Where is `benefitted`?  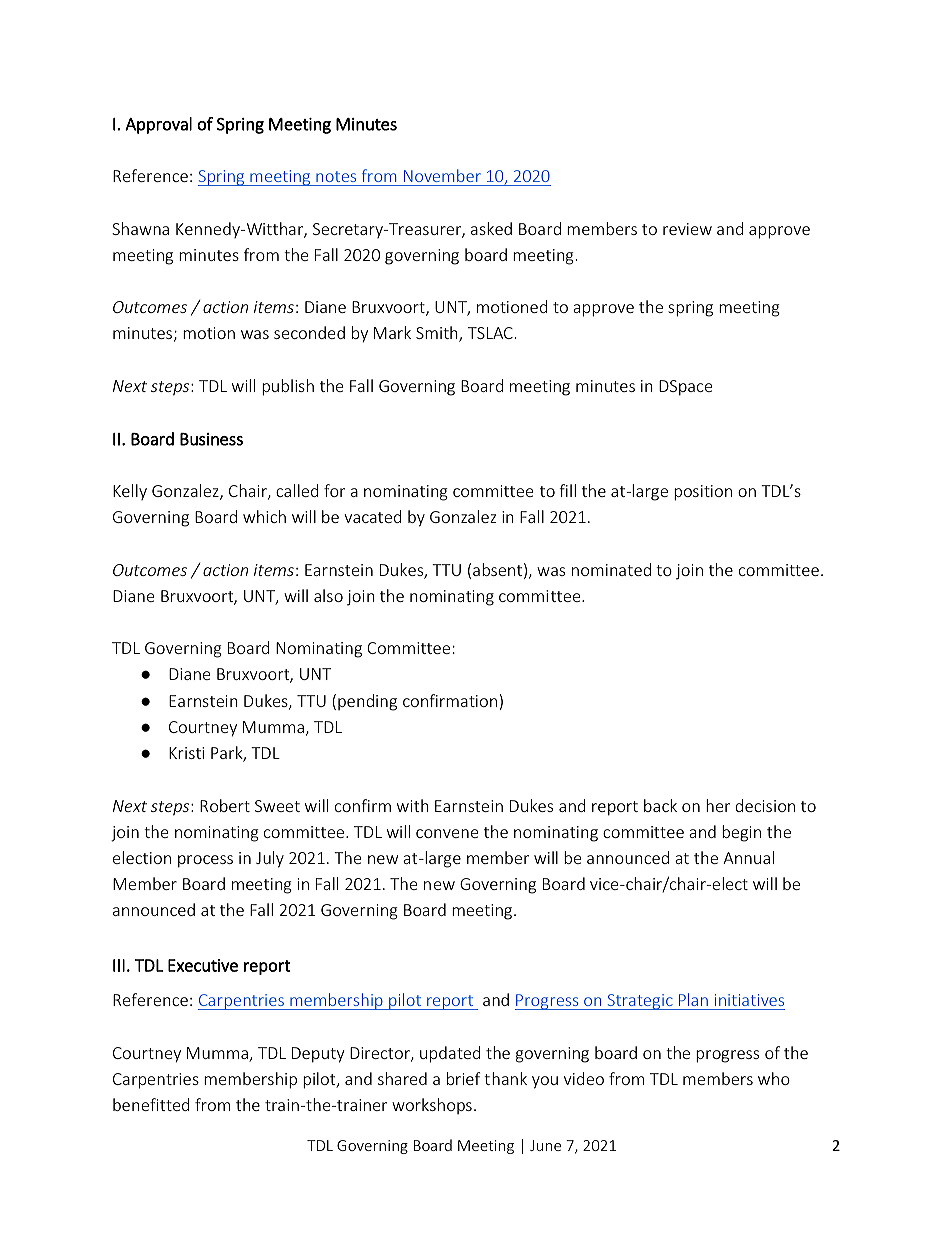 benefitted is located at coordinates (151, 1104).
